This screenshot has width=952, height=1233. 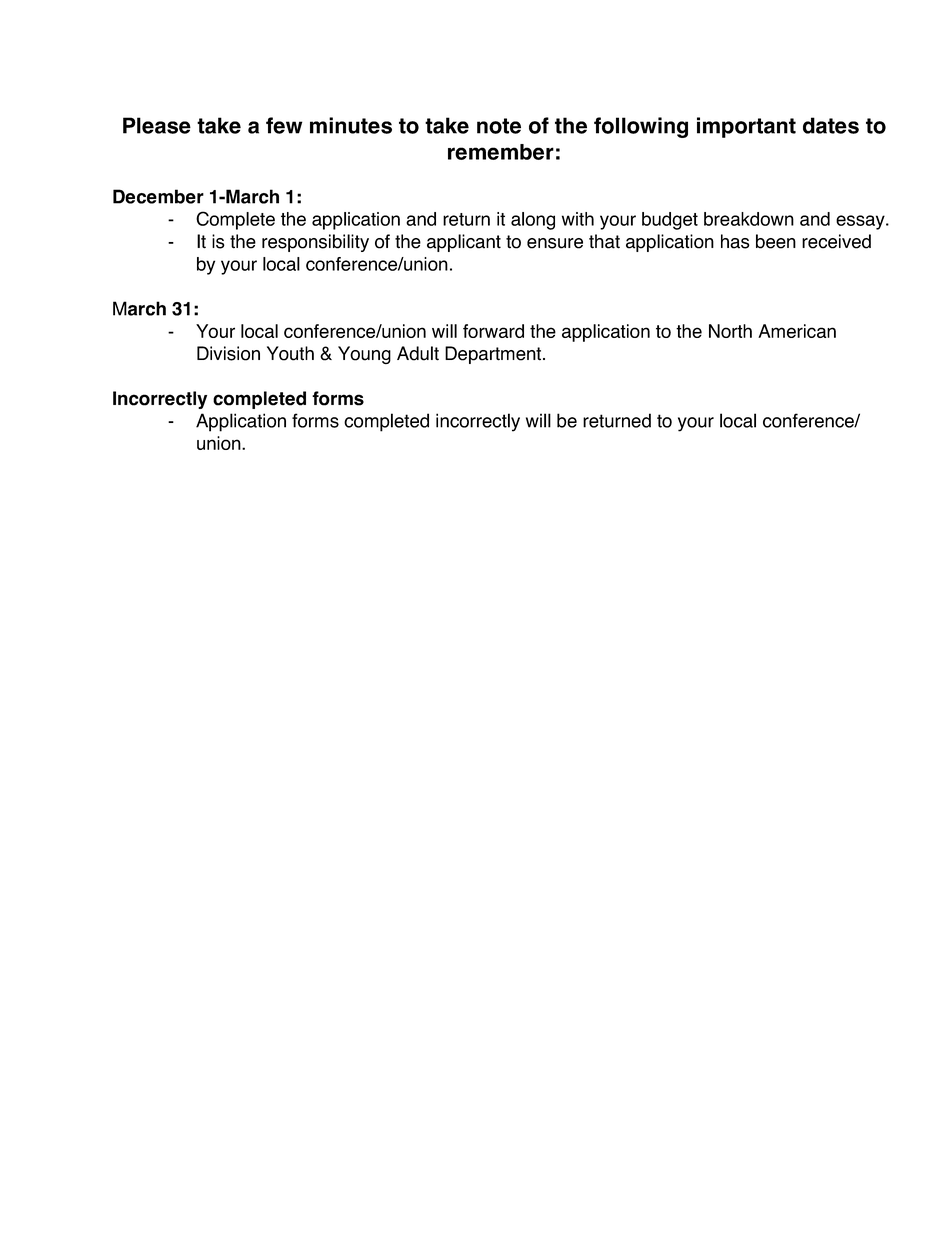 I want to click on Youth, so click(x=290, y=353).
